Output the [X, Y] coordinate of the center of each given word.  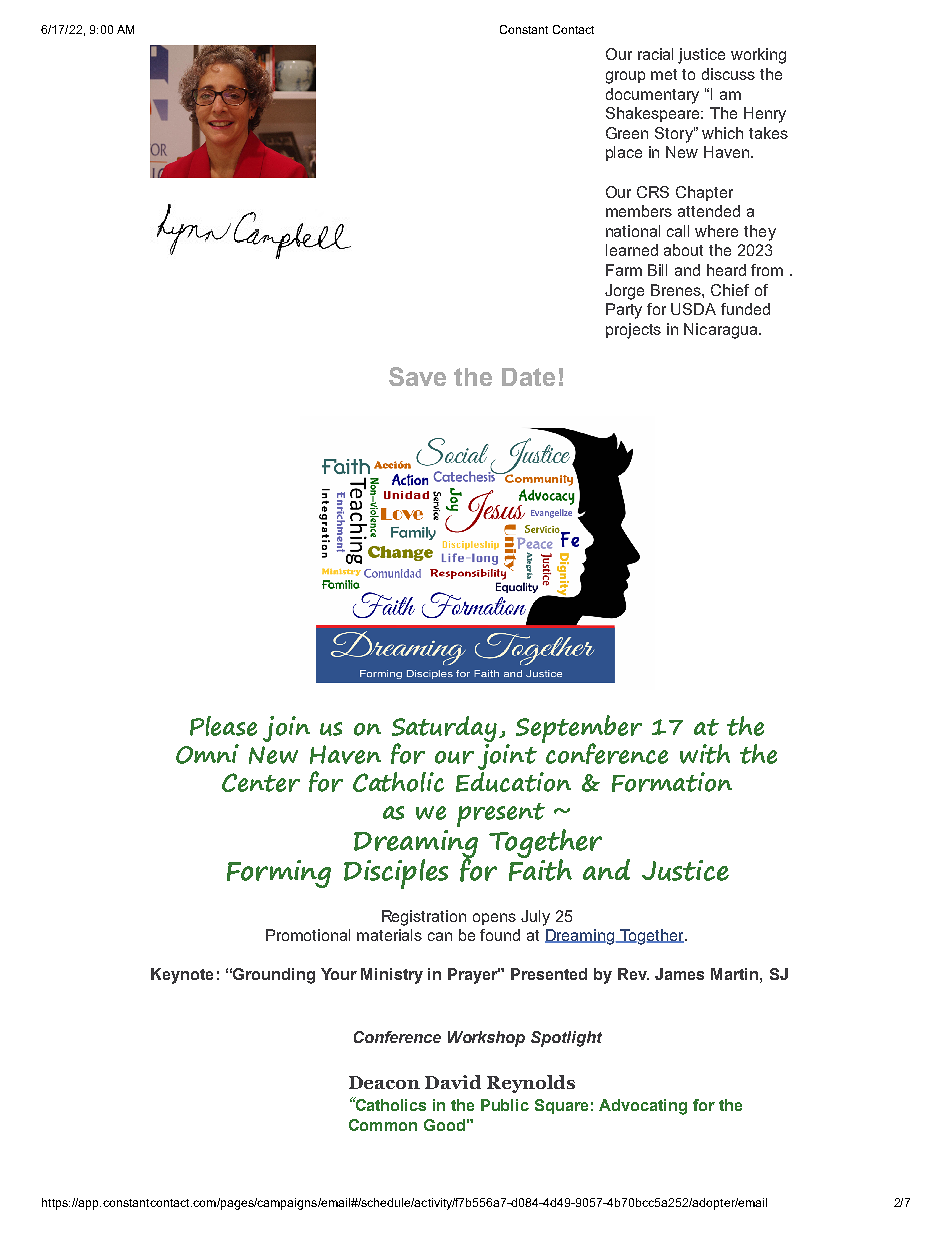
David [453, 1082]
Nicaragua [722, 331]
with [705, 754]
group [625, 77]
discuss [728, 74]
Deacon [384, 1082]
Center [261, 782]
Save [417, 376]
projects [633, 331]
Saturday [446, 730]
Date [528, 377]
